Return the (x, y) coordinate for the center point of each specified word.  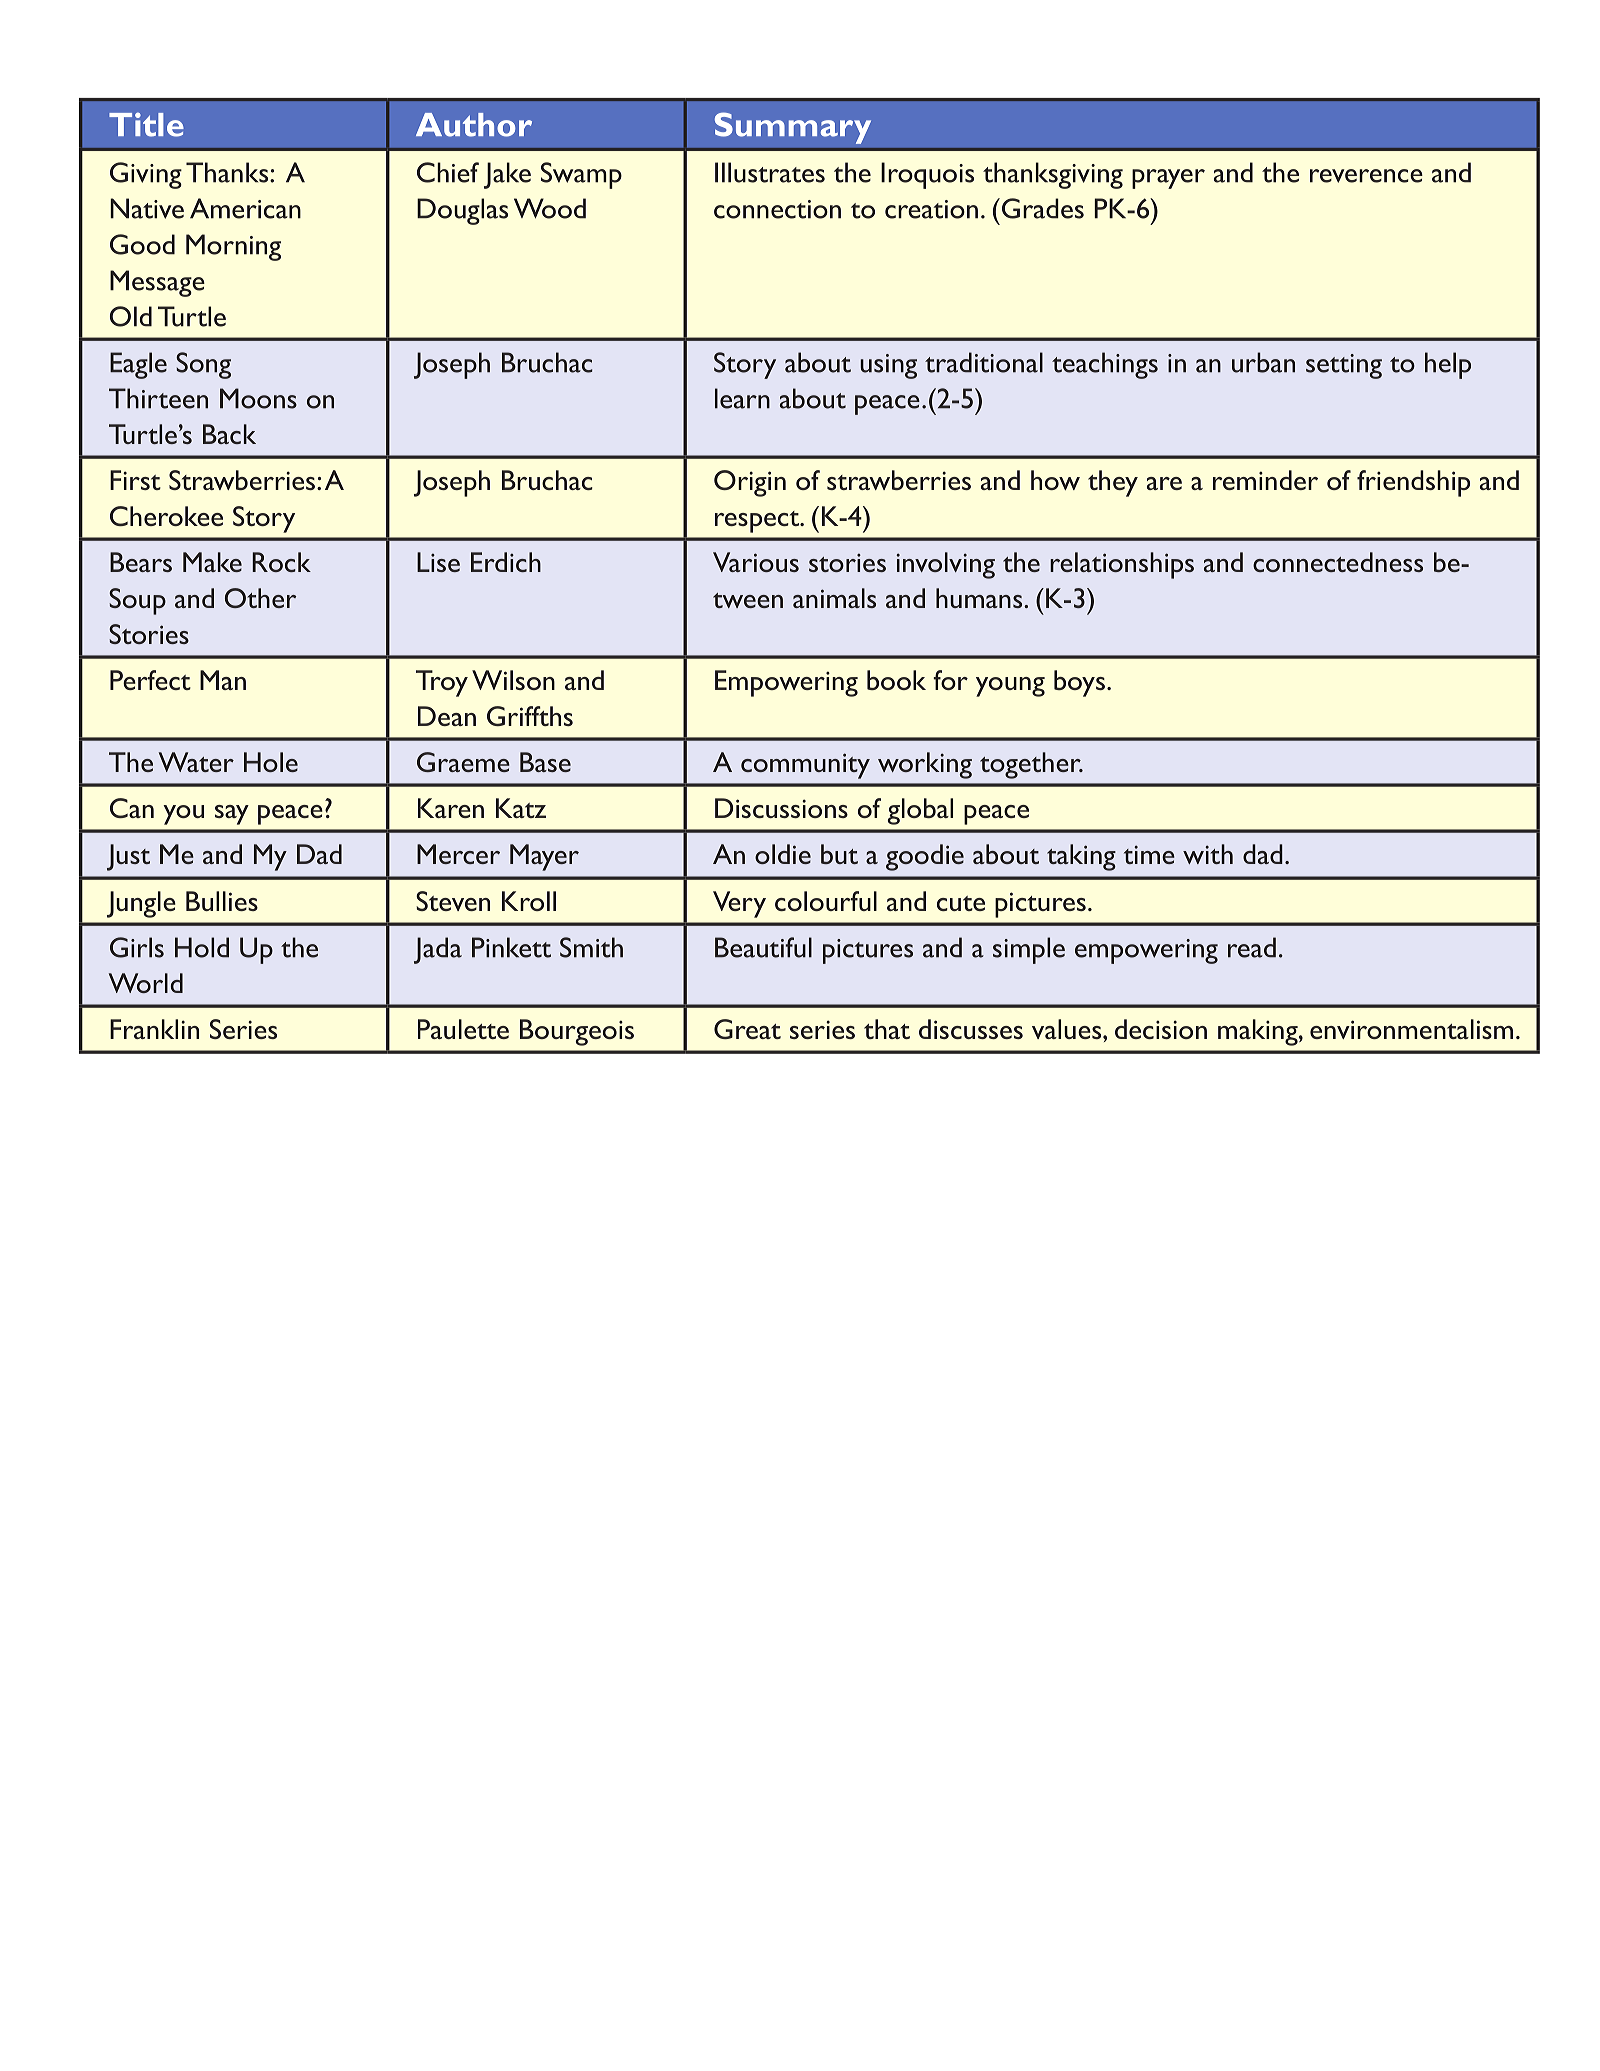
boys (1079, 683)
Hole (271, 762)
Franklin (154, 1029)
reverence (1366, 176)
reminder (1265, 480)
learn (742, 398)
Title (146, 124)
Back (229, 434)
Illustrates (770, 172)
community (805, 766)
